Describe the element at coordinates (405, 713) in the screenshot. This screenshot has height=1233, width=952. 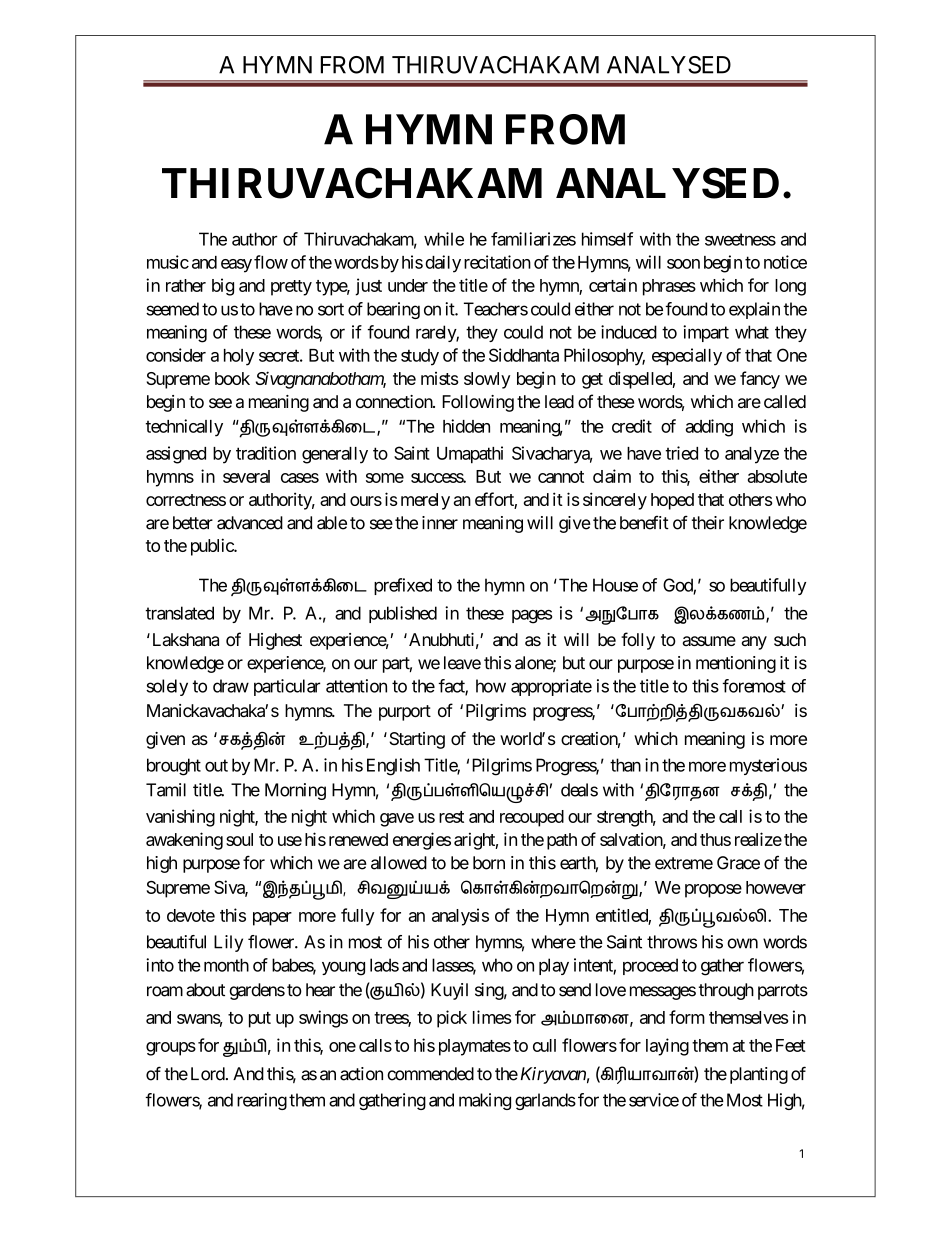
I see `purport` at that location.
